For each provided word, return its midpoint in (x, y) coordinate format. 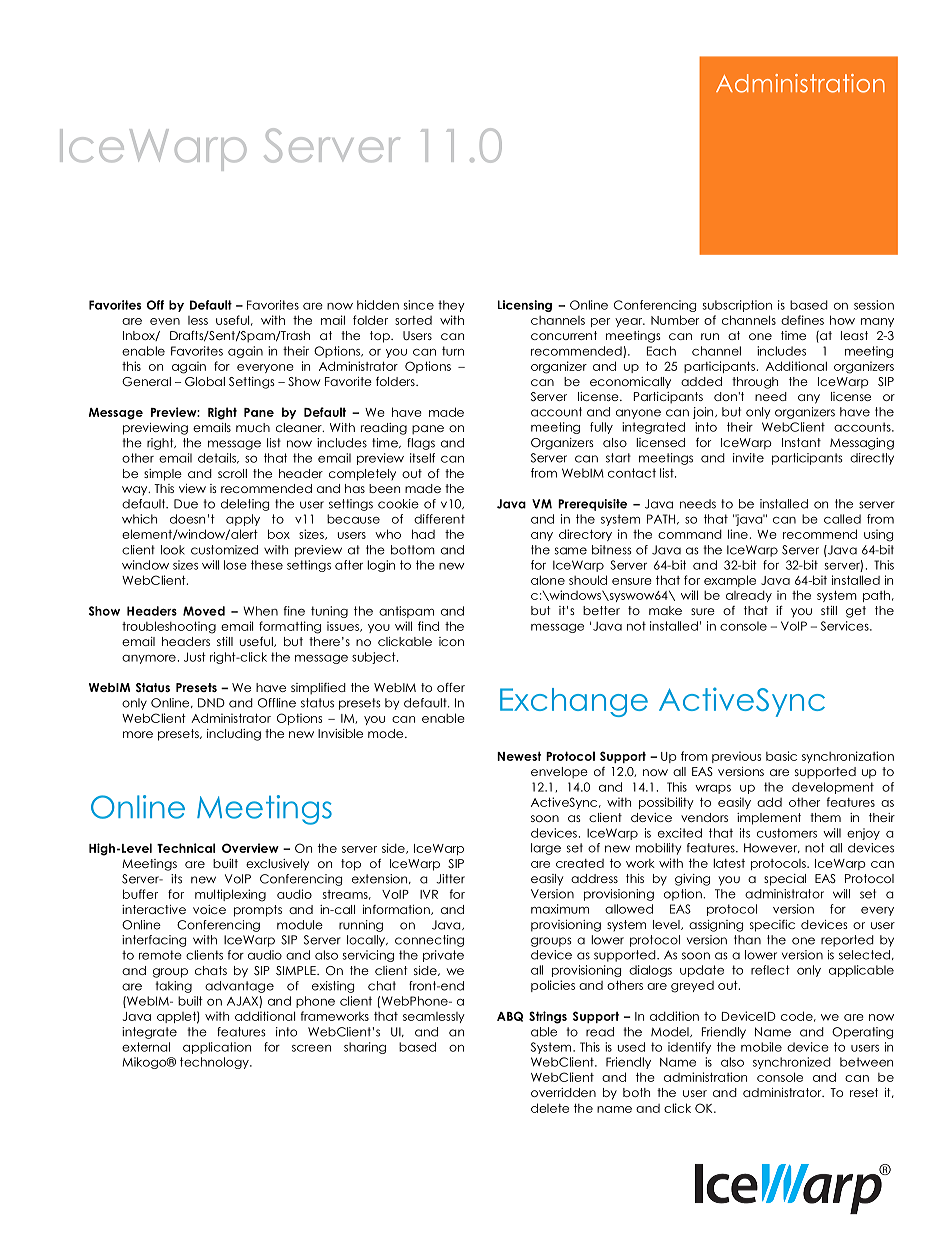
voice (209, 909)
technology (215, 1063)
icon (451, 641)
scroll (232, 473)
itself (422, 458)
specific (772, 926)
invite (748, 458)
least (854, 335)
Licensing (525, 306)
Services (846, 626)
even (165, 321)
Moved (204, 611)
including (234, 735)
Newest (519, 756)
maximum (560, 909)
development (833, 788)
